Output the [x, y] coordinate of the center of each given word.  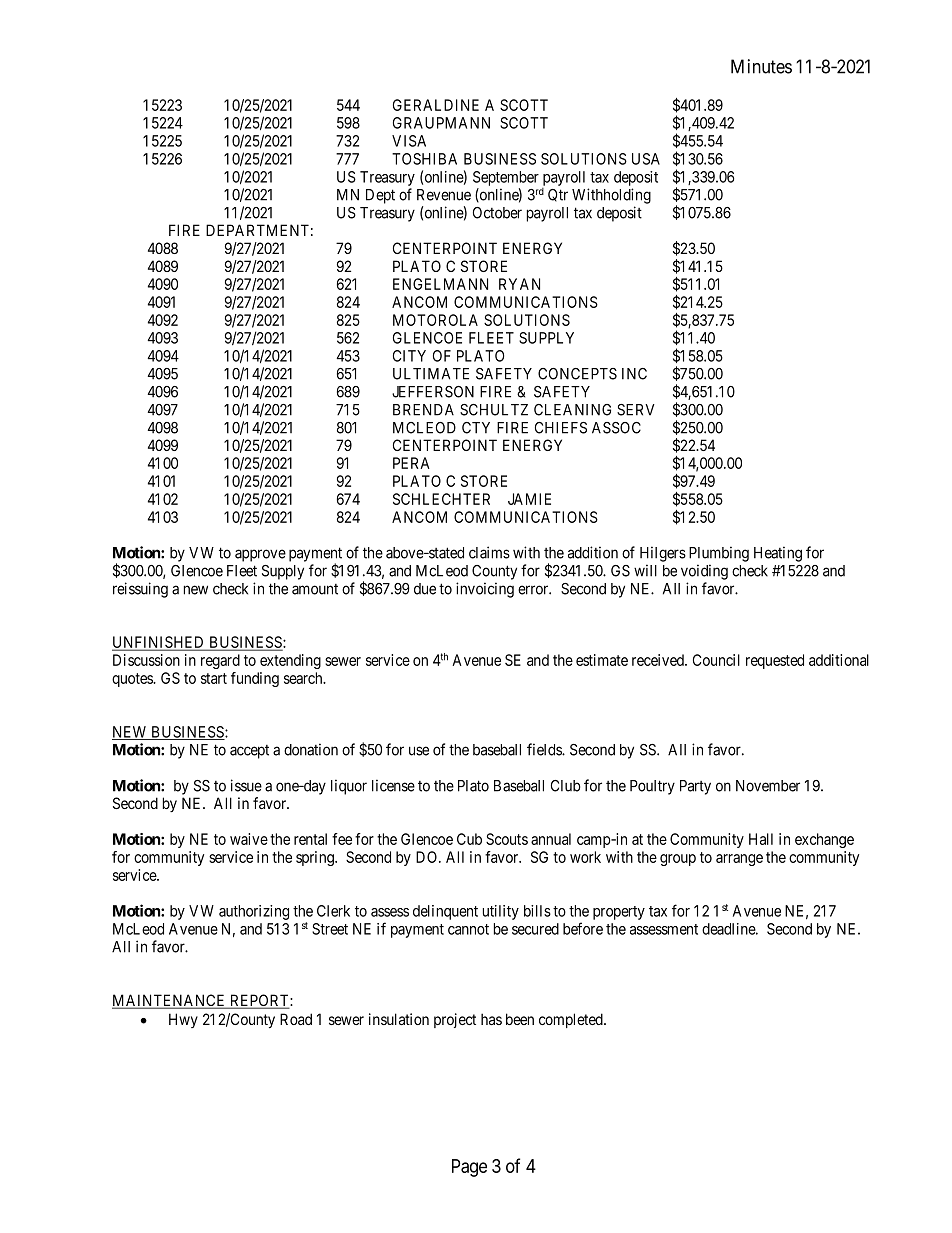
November [768, 786]
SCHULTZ [494, 410]
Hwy [183, 1020]
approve [260, 555]
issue [246, 785]
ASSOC [616, 428]
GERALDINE [436, 105]
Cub [469, 839]
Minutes [761, 66]
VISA [409, 141]
